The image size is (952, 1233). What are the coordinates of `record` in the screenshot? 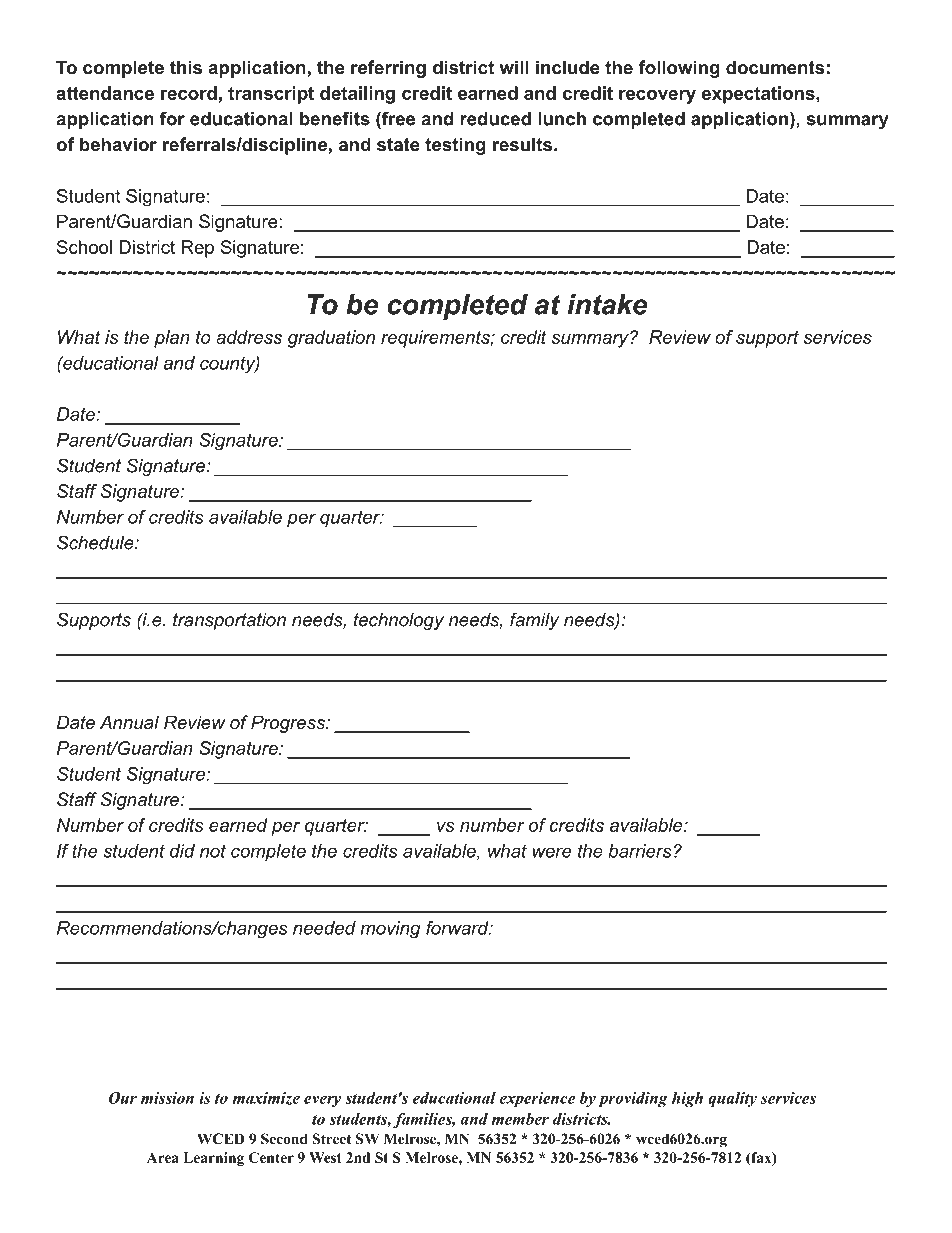 It's located at (189, 93).
